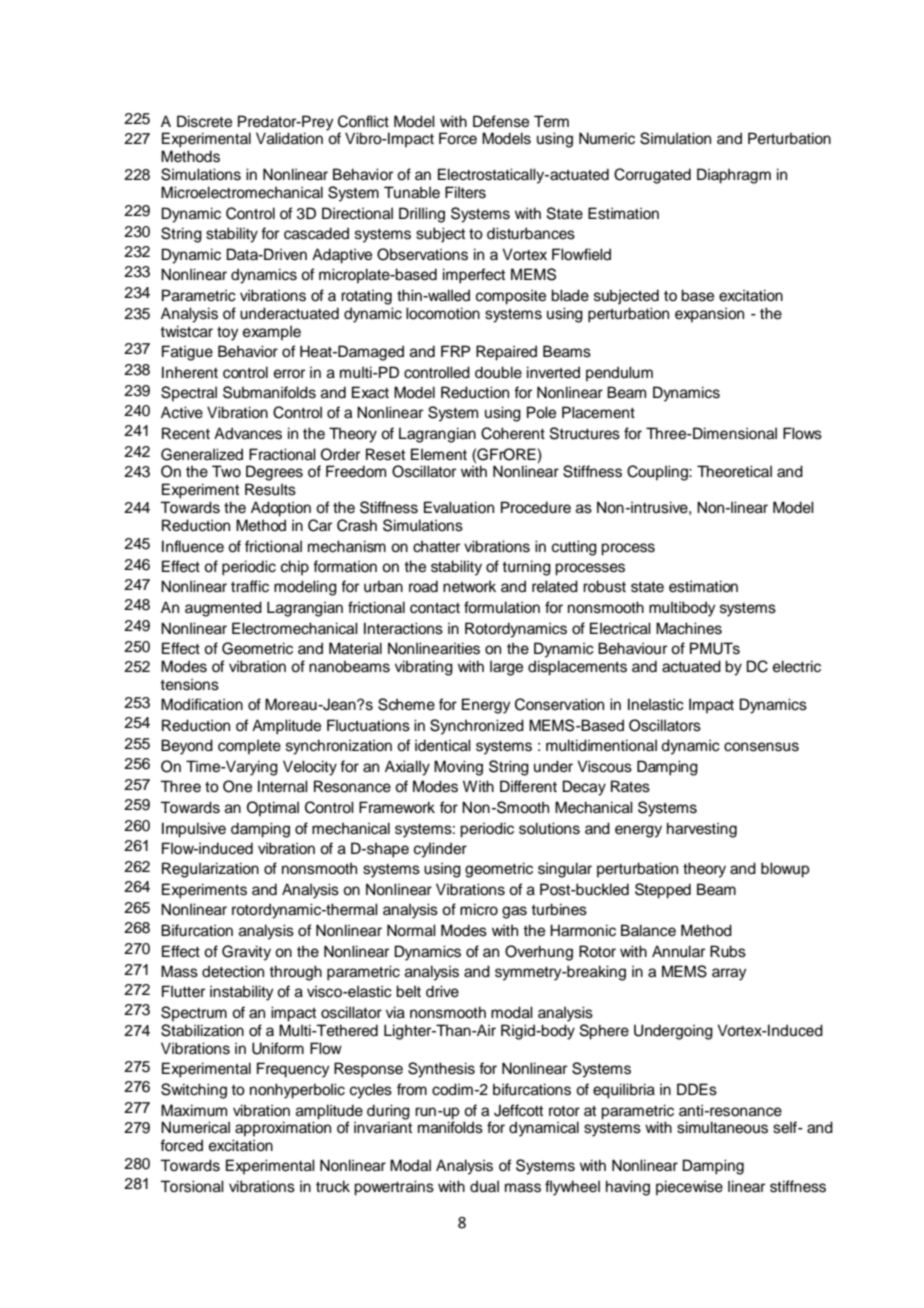  Describe the element at coordinates (501, 121) in the page. I see `Defense` at that location.
